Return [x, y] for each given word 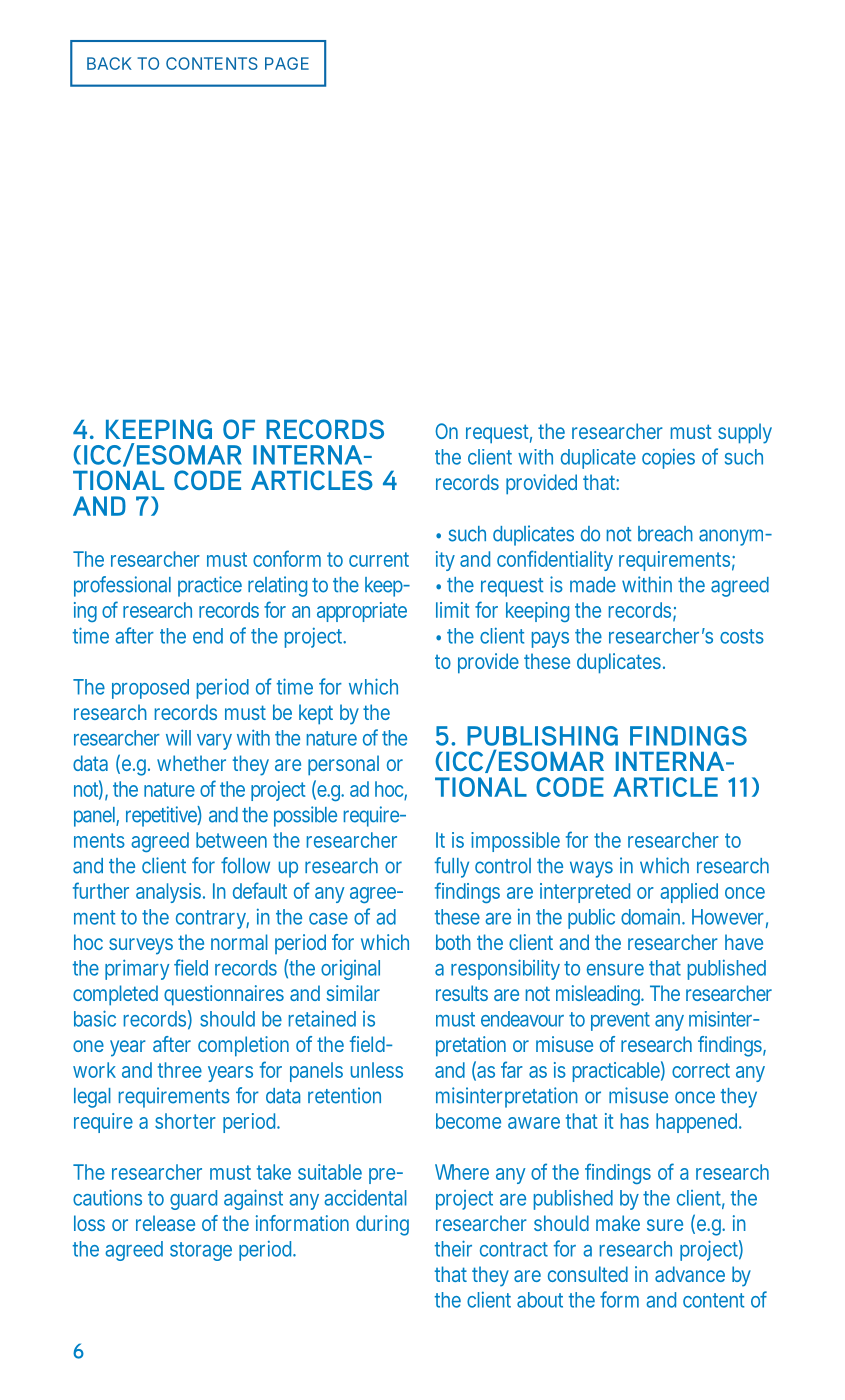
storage [201, 1251]
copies [668, 458]
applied [689, 893]
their [453, 1248]
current [379, 559]
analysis [170, 893]
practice [210, 586]
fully [452, 867]
